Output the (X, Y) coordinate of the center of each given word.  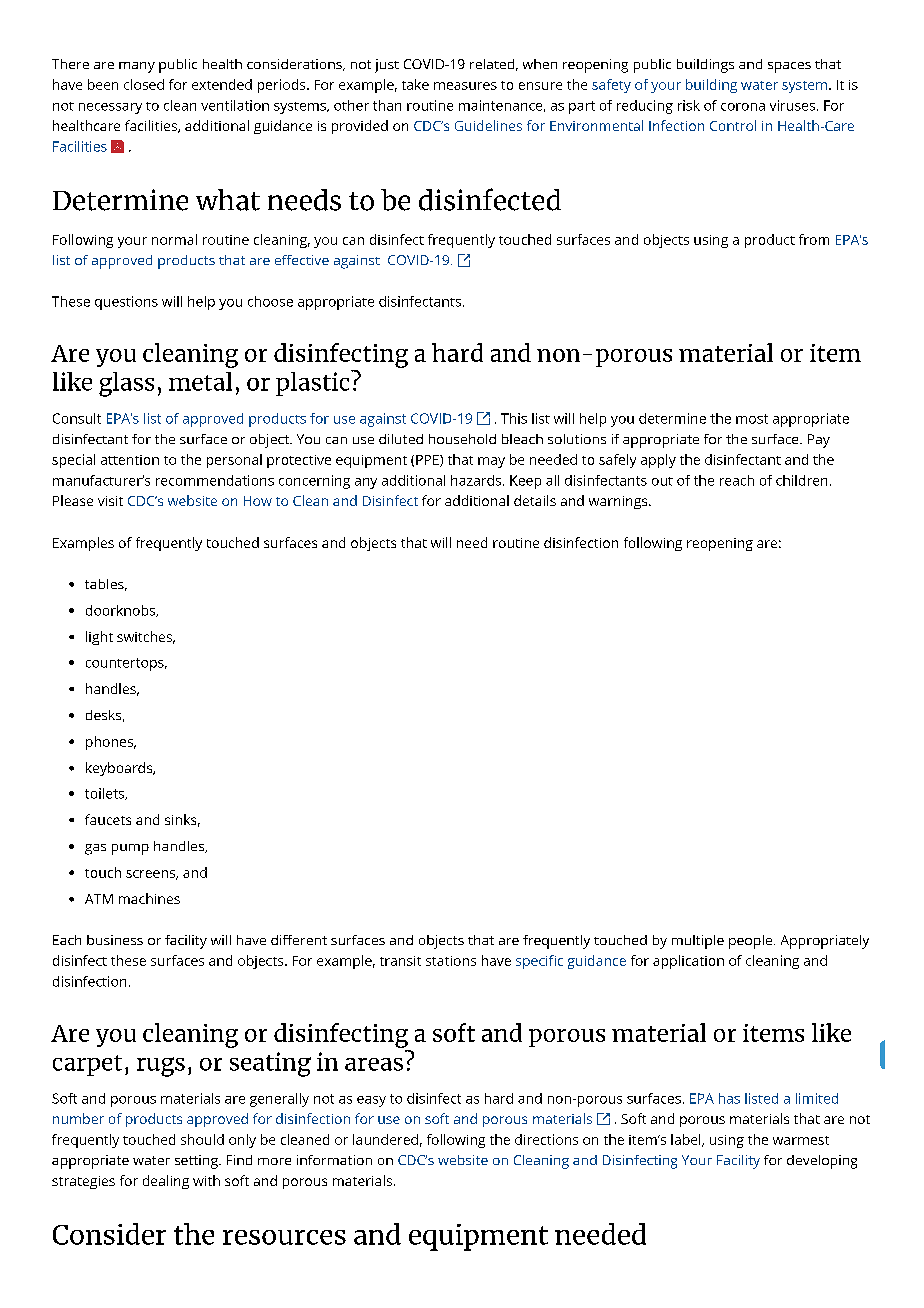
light (99, 638)
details (535, 500)
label (685, 1139)
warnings (619, 502)
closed (144, 84)
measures (465, 86)
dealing (166, 1182)
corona (743, 107)
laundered (385, 1139)
